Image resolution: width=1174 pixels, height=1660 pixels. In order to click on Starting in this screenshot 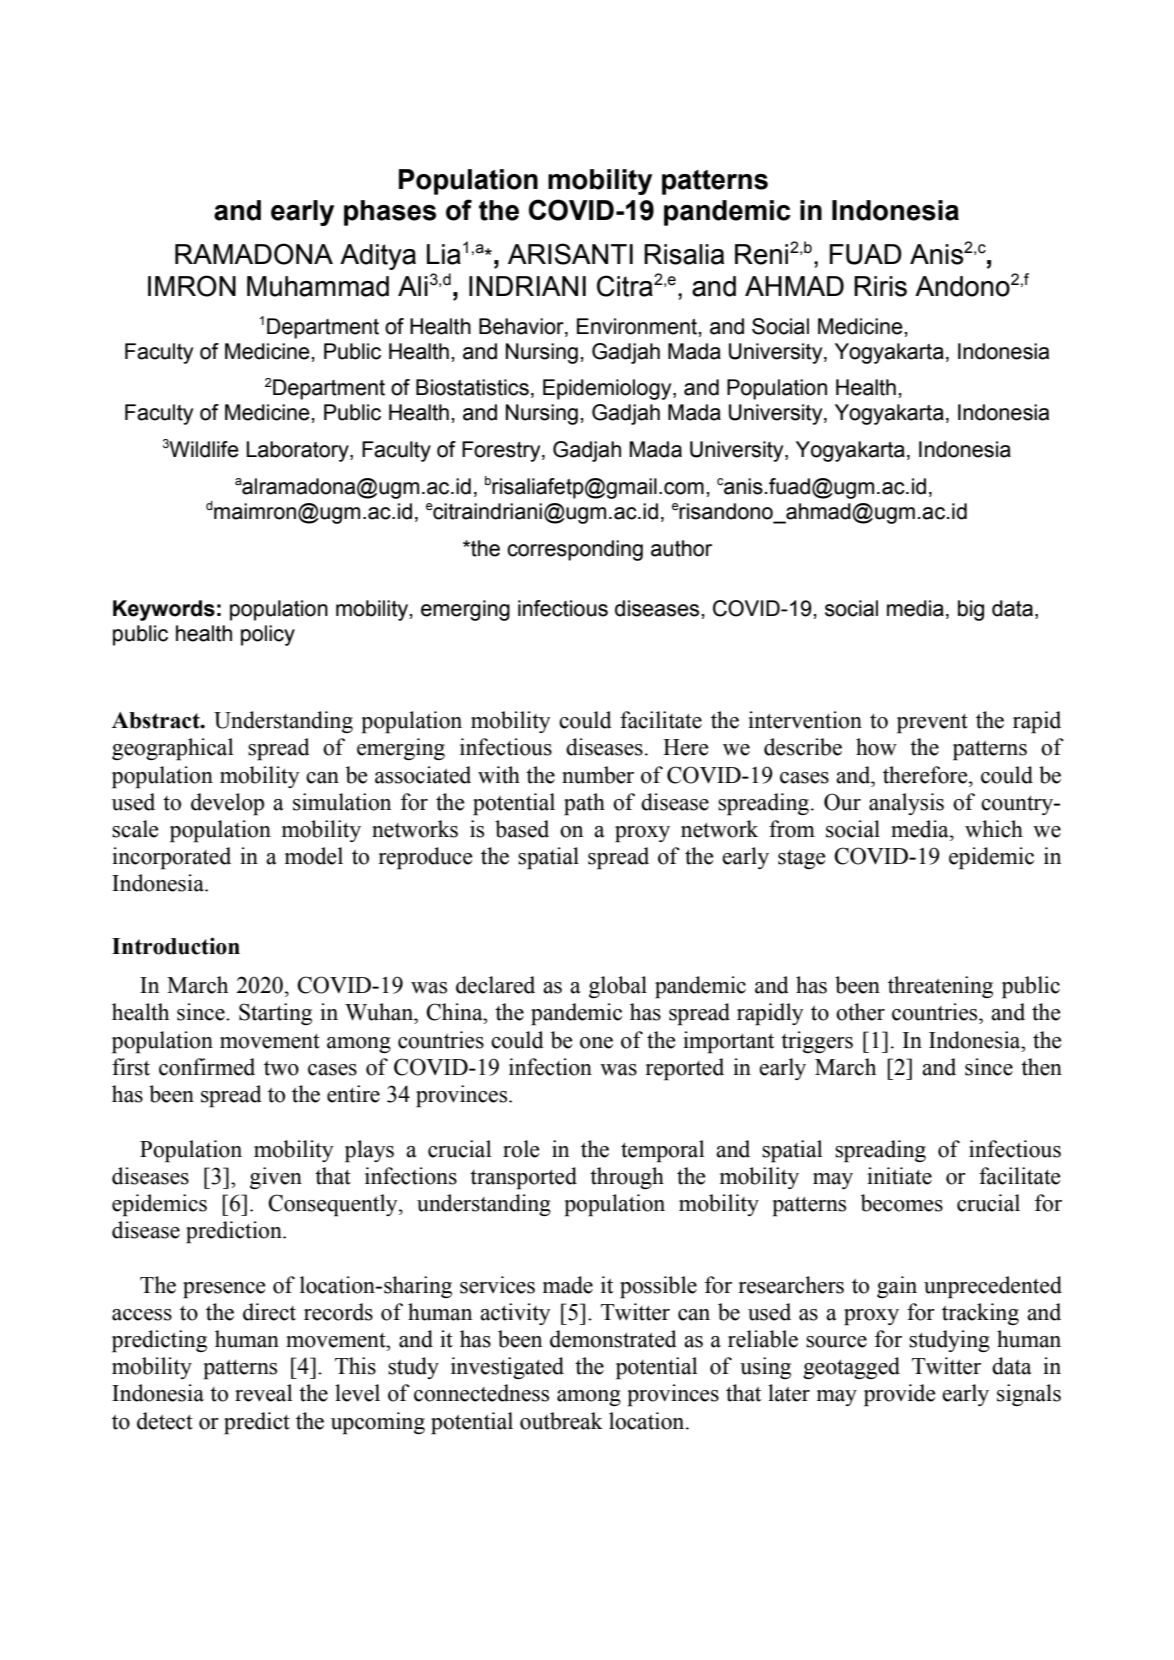, I will do `click(275, 1014)`.
